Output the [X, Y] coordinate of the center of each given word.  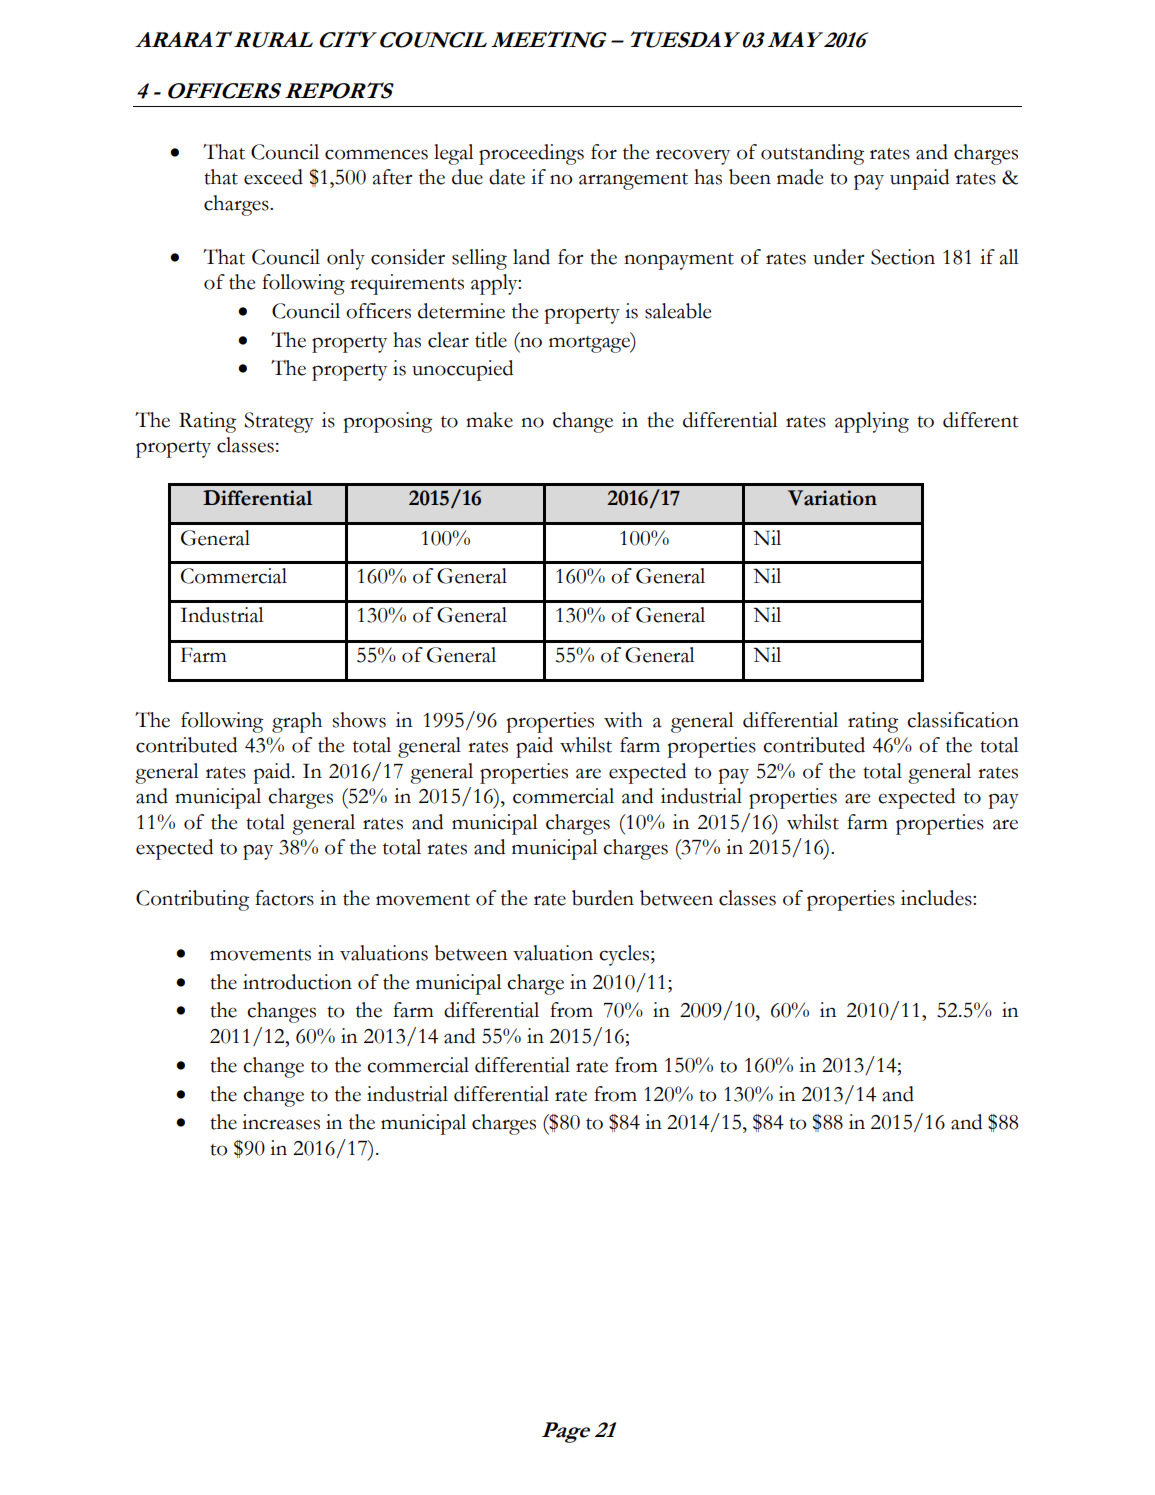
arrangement [633, 181]
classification [963, 720]
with [623, 720]
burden [603, 898]
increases [281, 1122]
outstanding [812, 154]
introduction [297, 982]
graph [297, 722]
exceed [273, 177]
